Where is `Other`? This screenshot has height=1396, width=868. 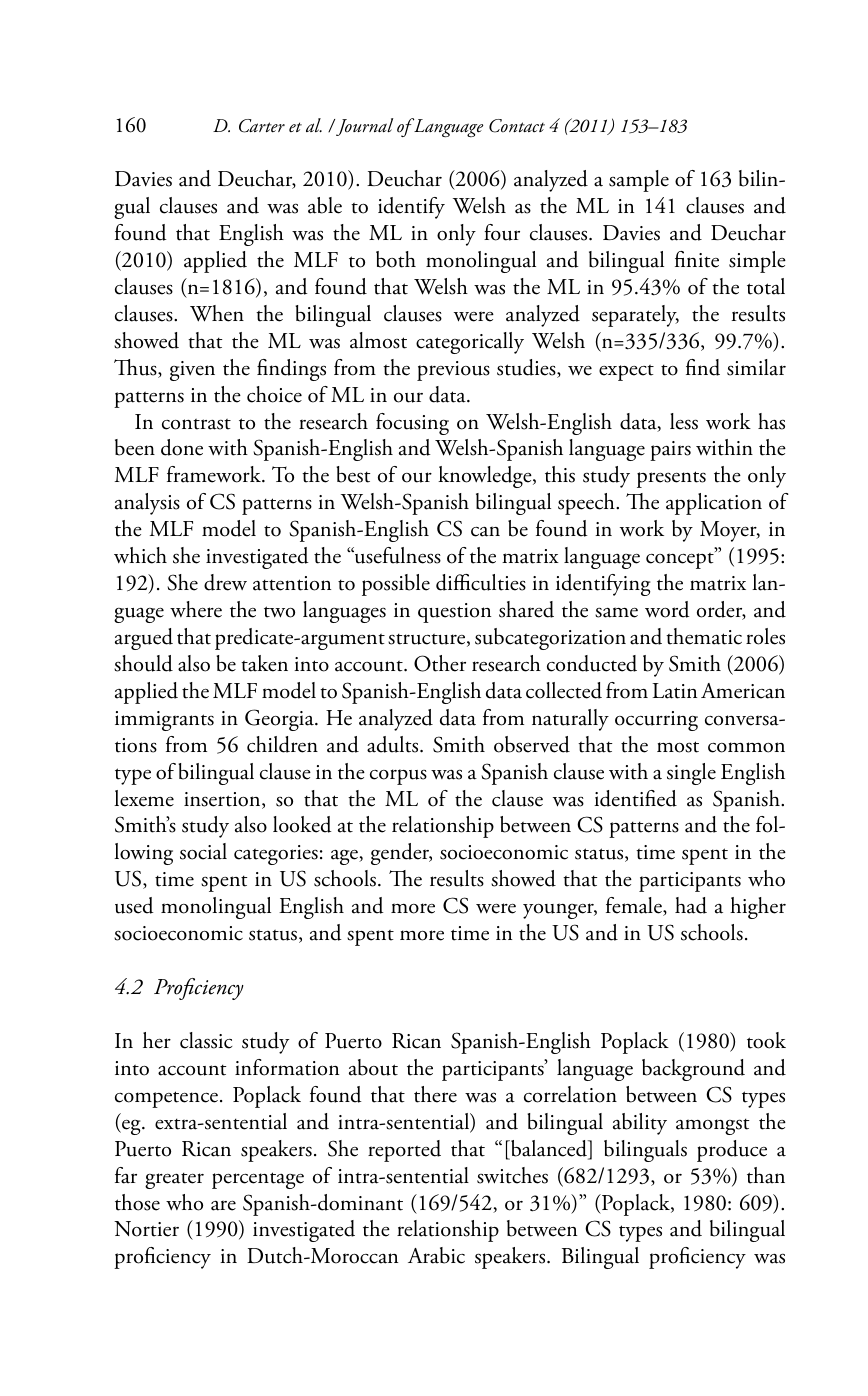
Other is located at coordinates (440, 663).
